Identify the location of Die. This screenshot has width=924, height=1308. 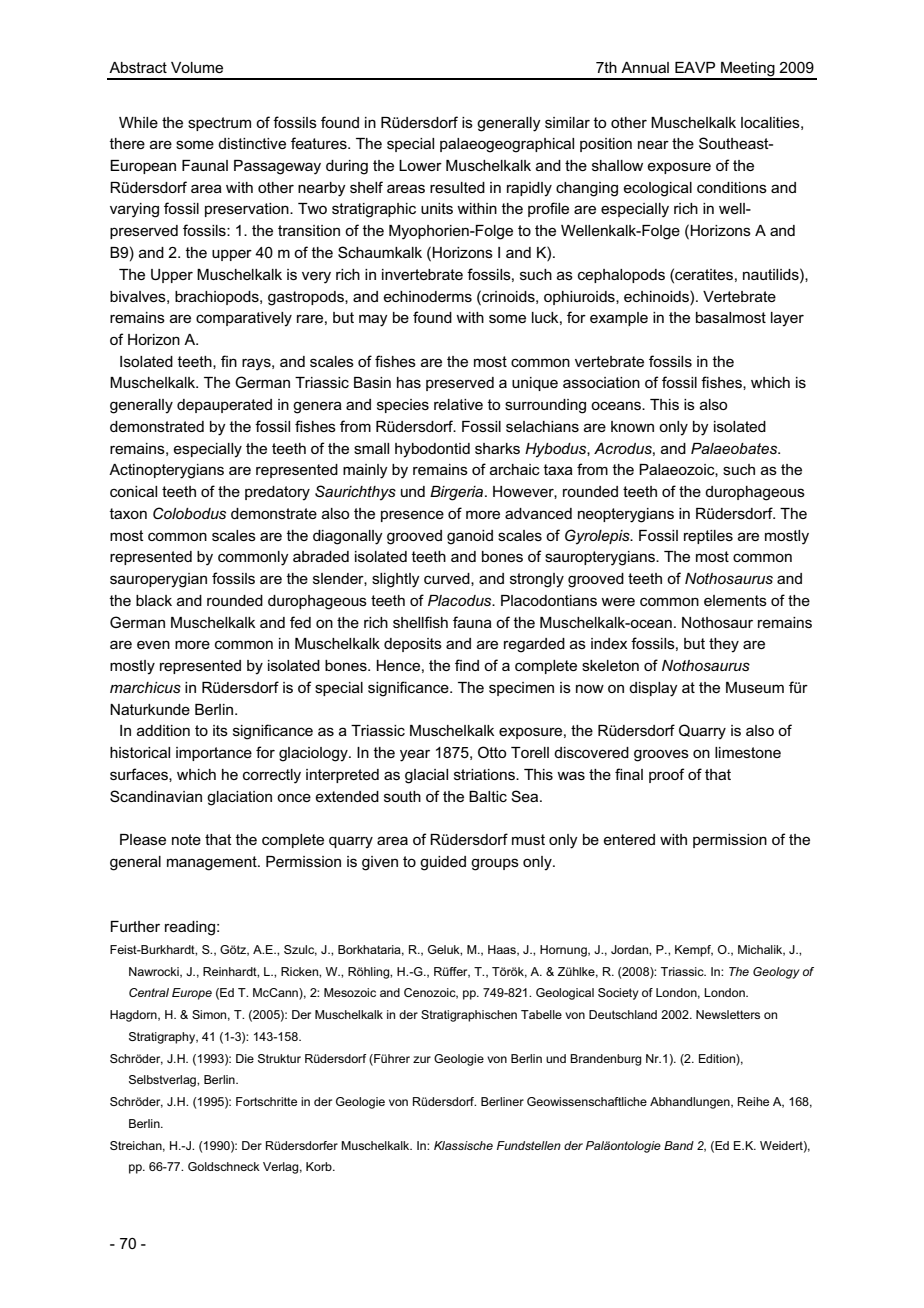
(245, 1058).
